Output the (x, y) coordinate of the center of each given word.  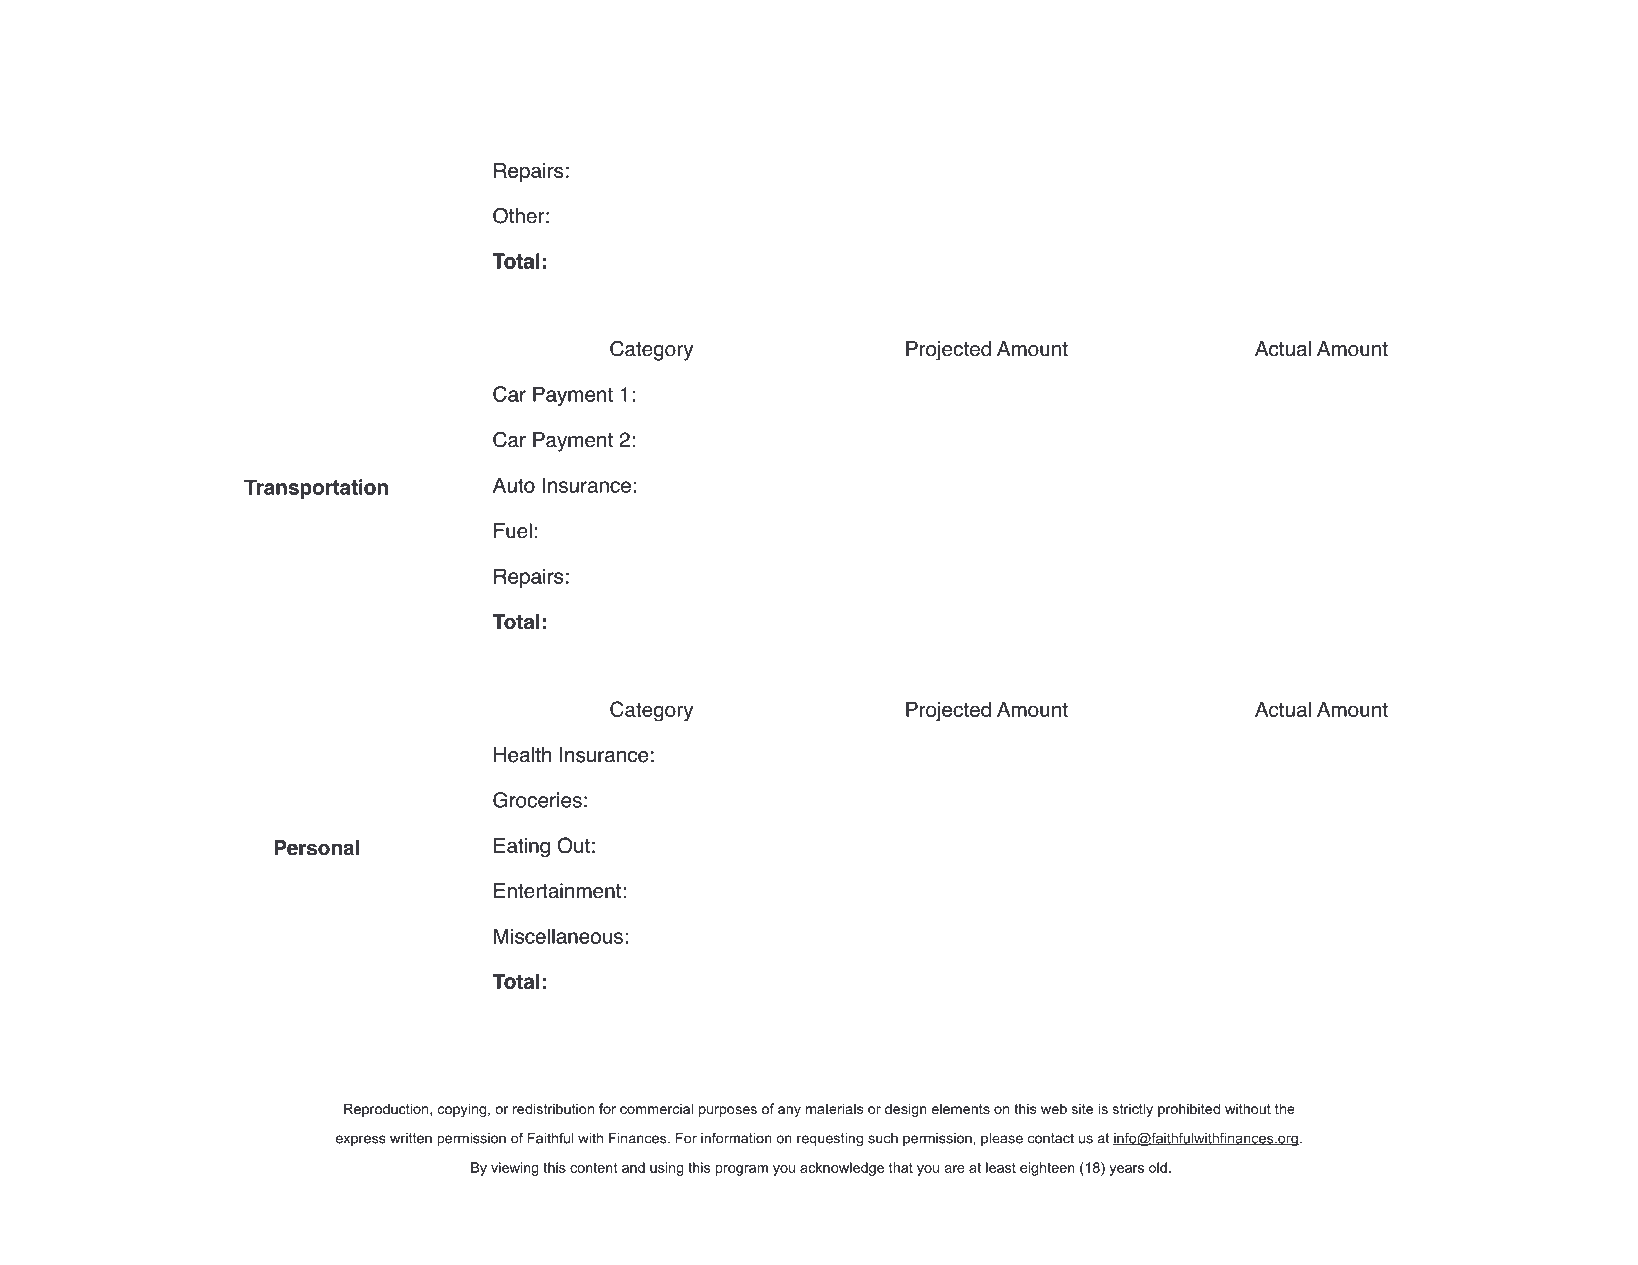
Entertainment (557, 891)
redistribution (553, 1108)
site (1082, 1108)
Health (522, 755)
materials (834, 1108)
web (1054, 1108)
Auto (514, 485)
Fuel (513, 531)
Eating (522, 848)
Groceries (537, 800)
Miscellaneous (558, 936)
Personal (316, 848)
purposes (728, 1111)
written (411, 1138)
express (361, 1140)
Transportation (316, 489)
